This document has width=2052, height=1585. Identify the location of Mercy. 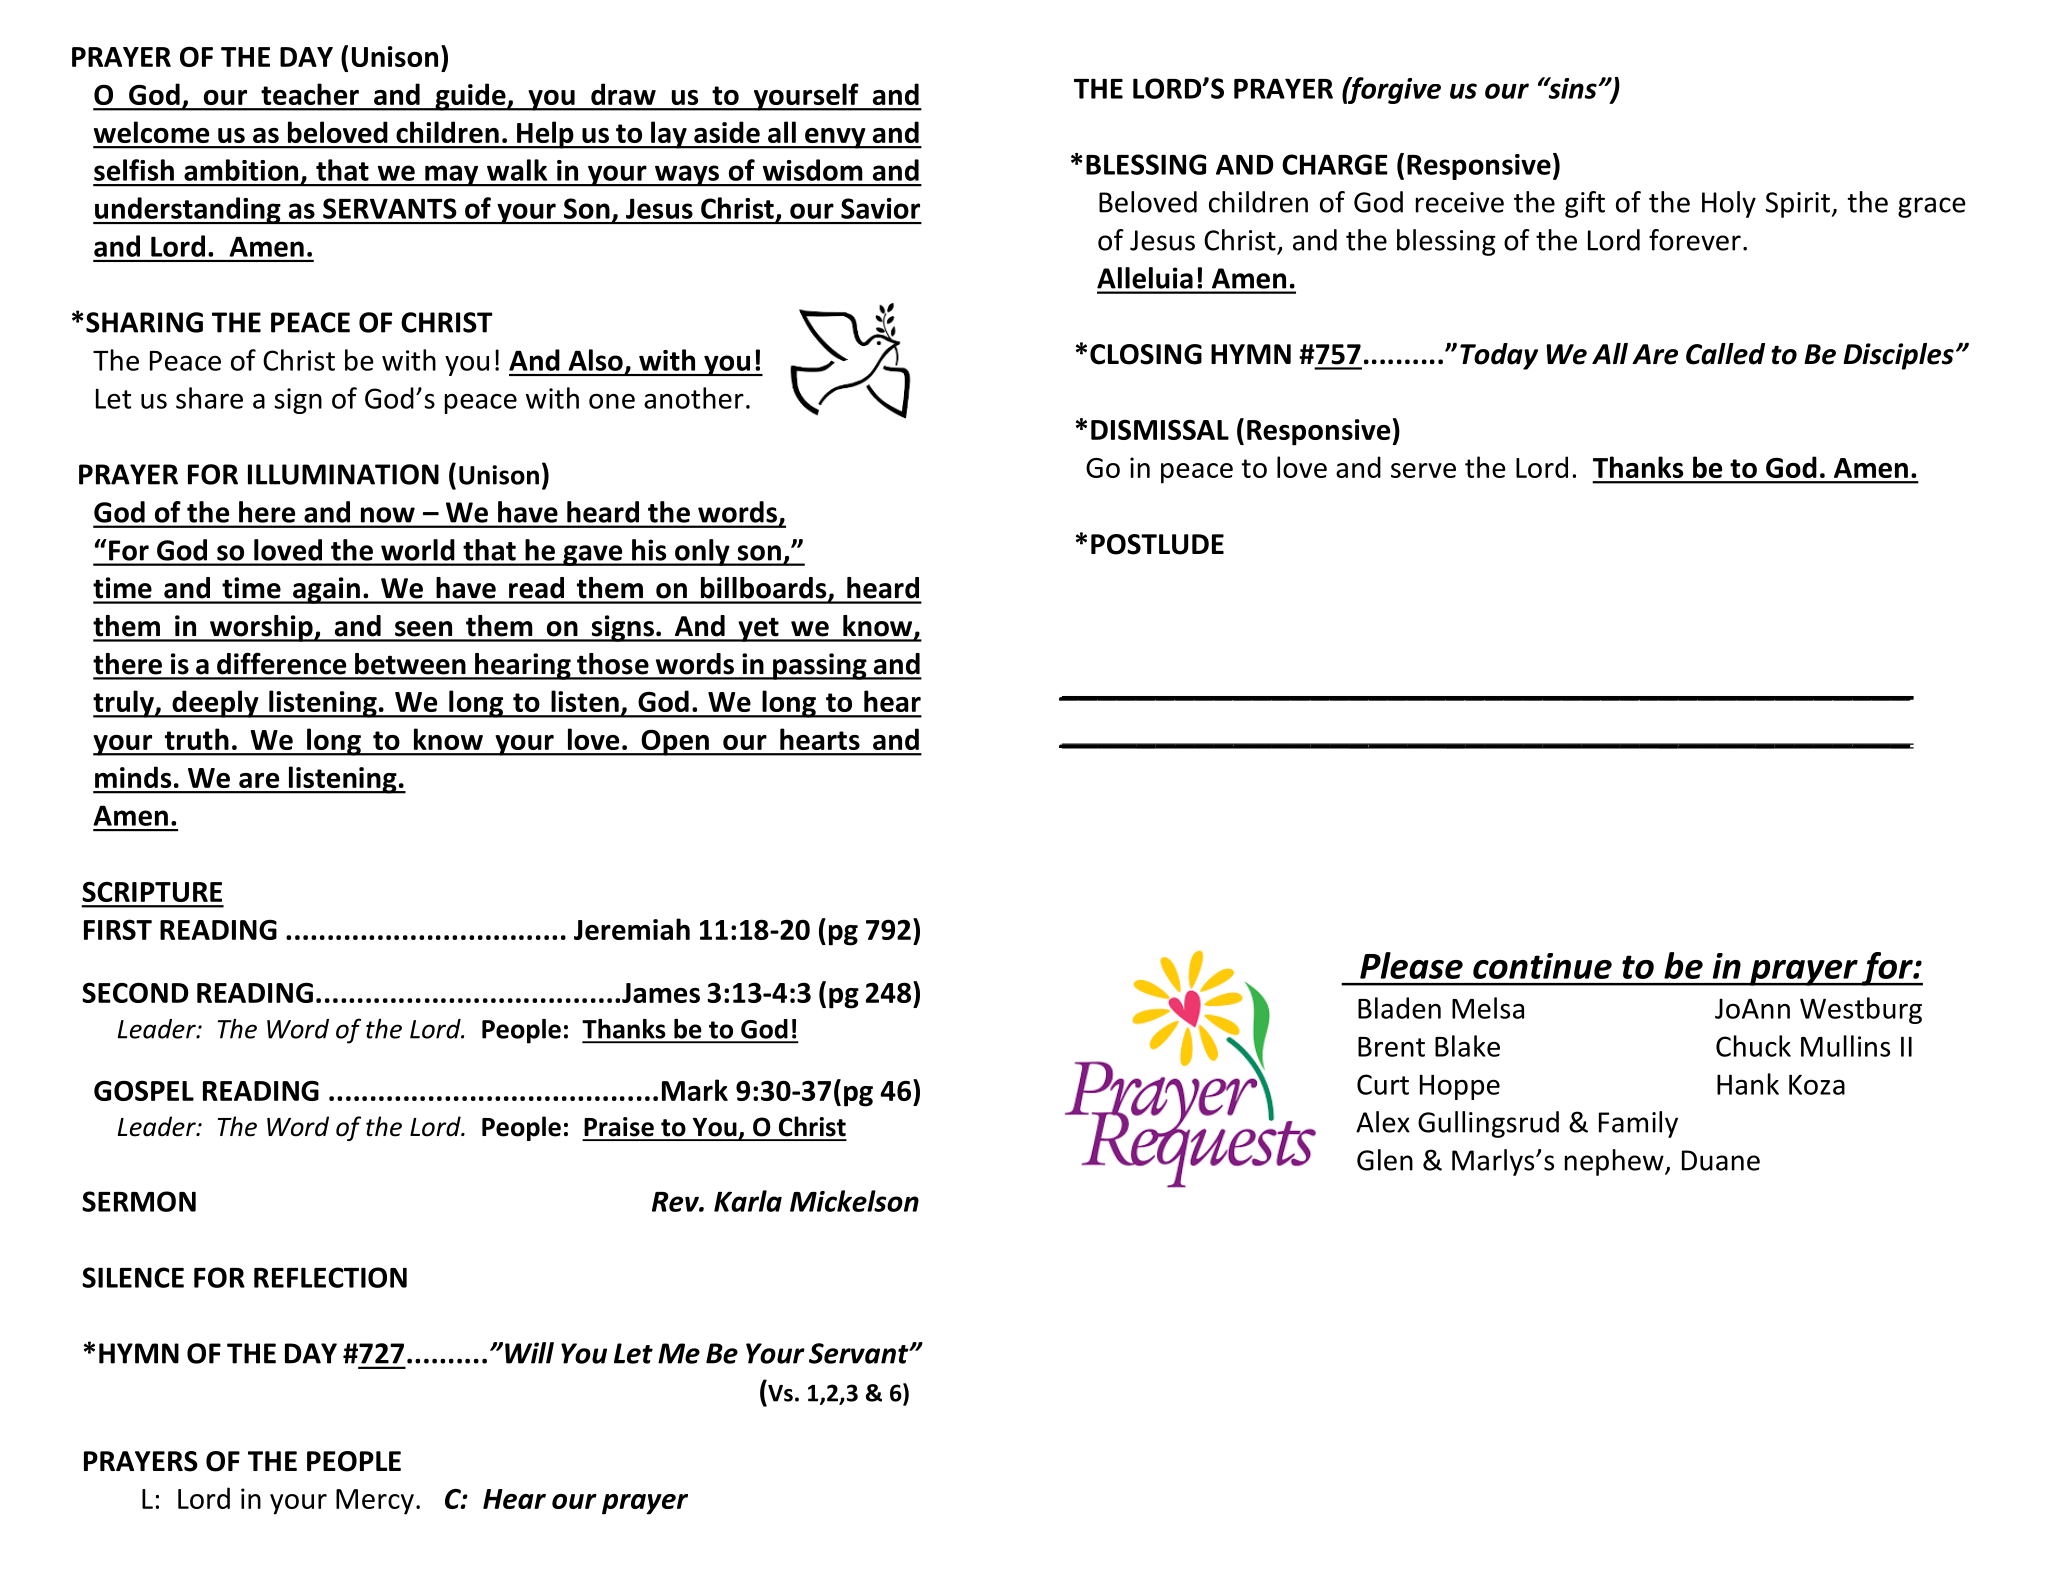
(375, 1502).
